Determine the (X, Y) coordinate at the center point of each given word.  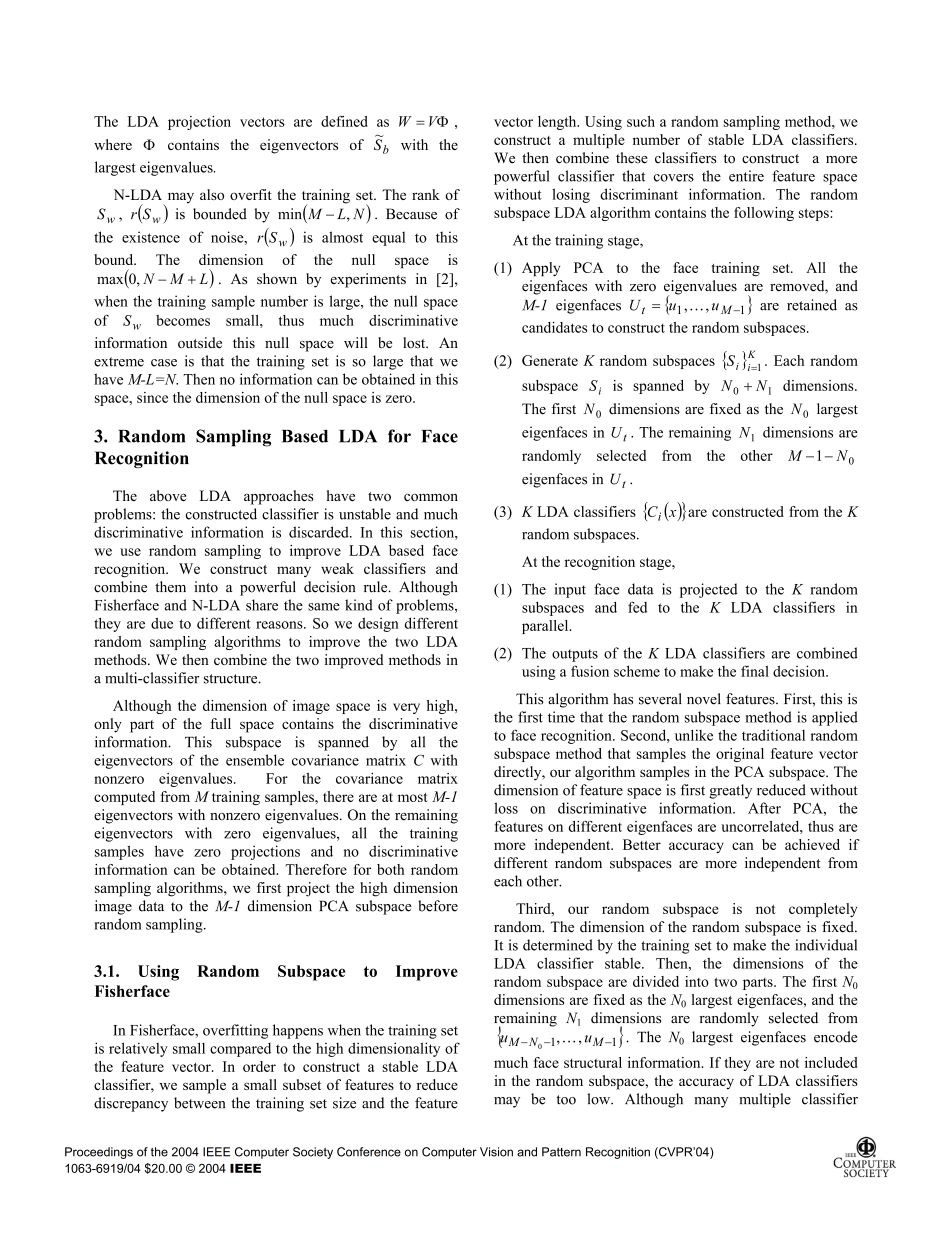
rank (426, 194)
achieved (812, 844)
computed (124, 798)
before (438, 906)
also (212, 194)
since (152, 397)
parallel (546, 627)
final (755, 671)
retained (812, 305)
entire (746, 176)
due (162, 623)
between (199, 1103)
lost (415, 342)
